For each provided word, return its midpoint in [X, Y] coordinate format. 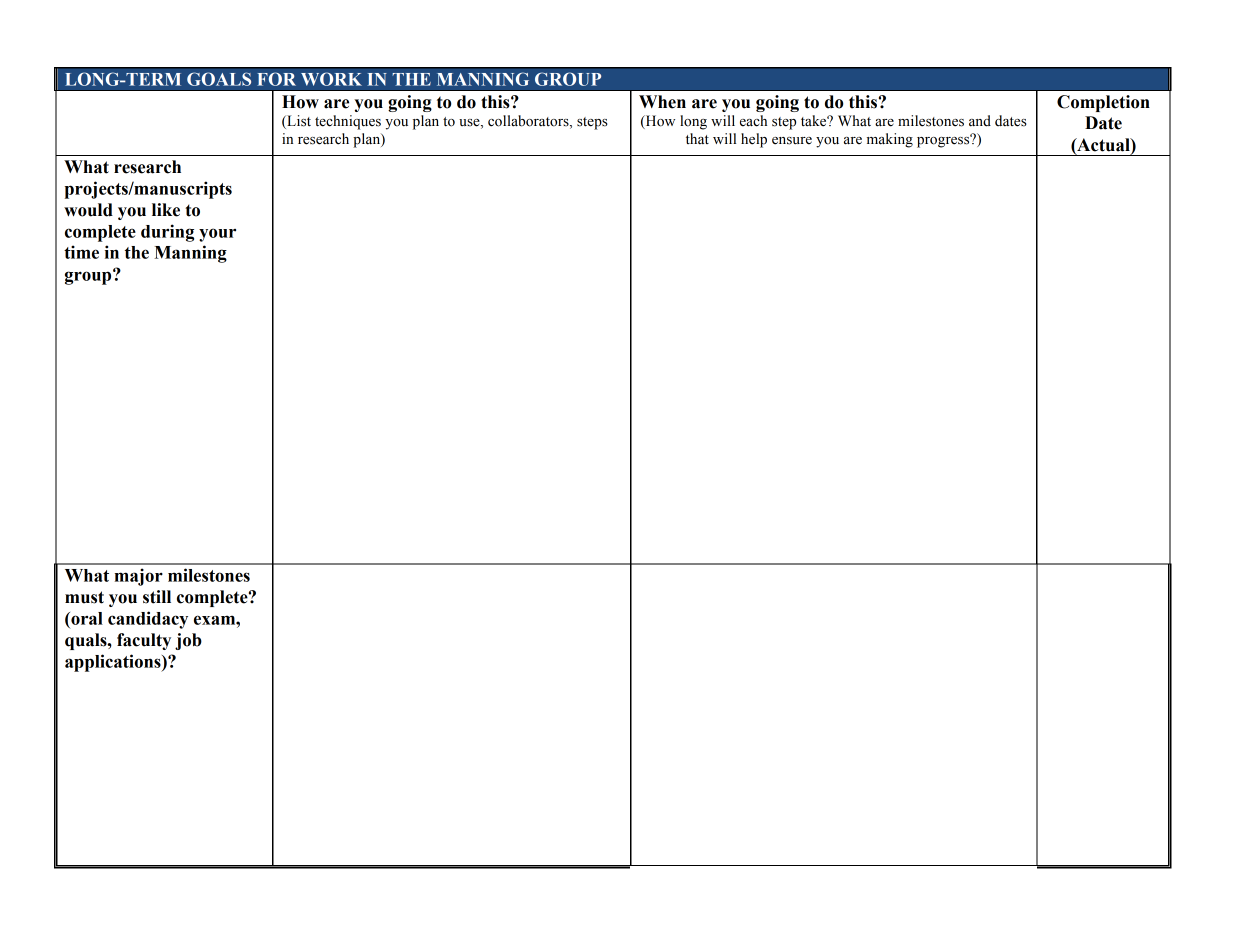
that [697, 138]
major [139, 577]
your [217, 235]
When [662, 102]
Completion [1103, 103]
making [890, 140]
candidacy [148, 620]
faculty [144, 641]
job [188, 641]
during [167, 233]
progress [944, 141]
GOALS [219, 79]
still [157, 597]
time [81, 252]
